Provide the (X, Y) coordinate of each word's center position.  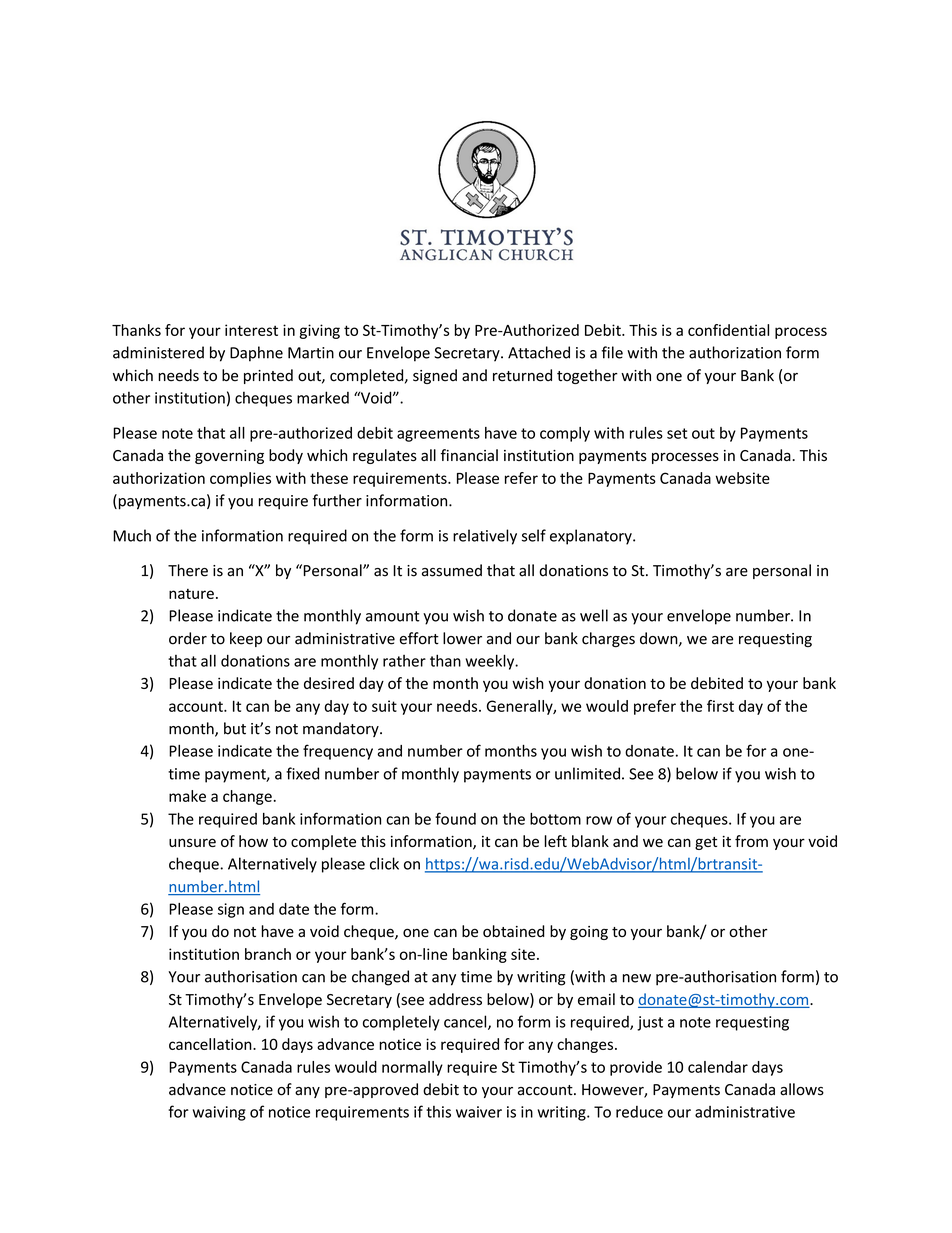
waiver (479, 1112)
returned (522, 375)
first (720, 706)
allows (802, 1089)
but (235, 728)
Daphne (256, 354)
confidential (728, 330)
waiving (219, 1113)
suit (384, 706)
